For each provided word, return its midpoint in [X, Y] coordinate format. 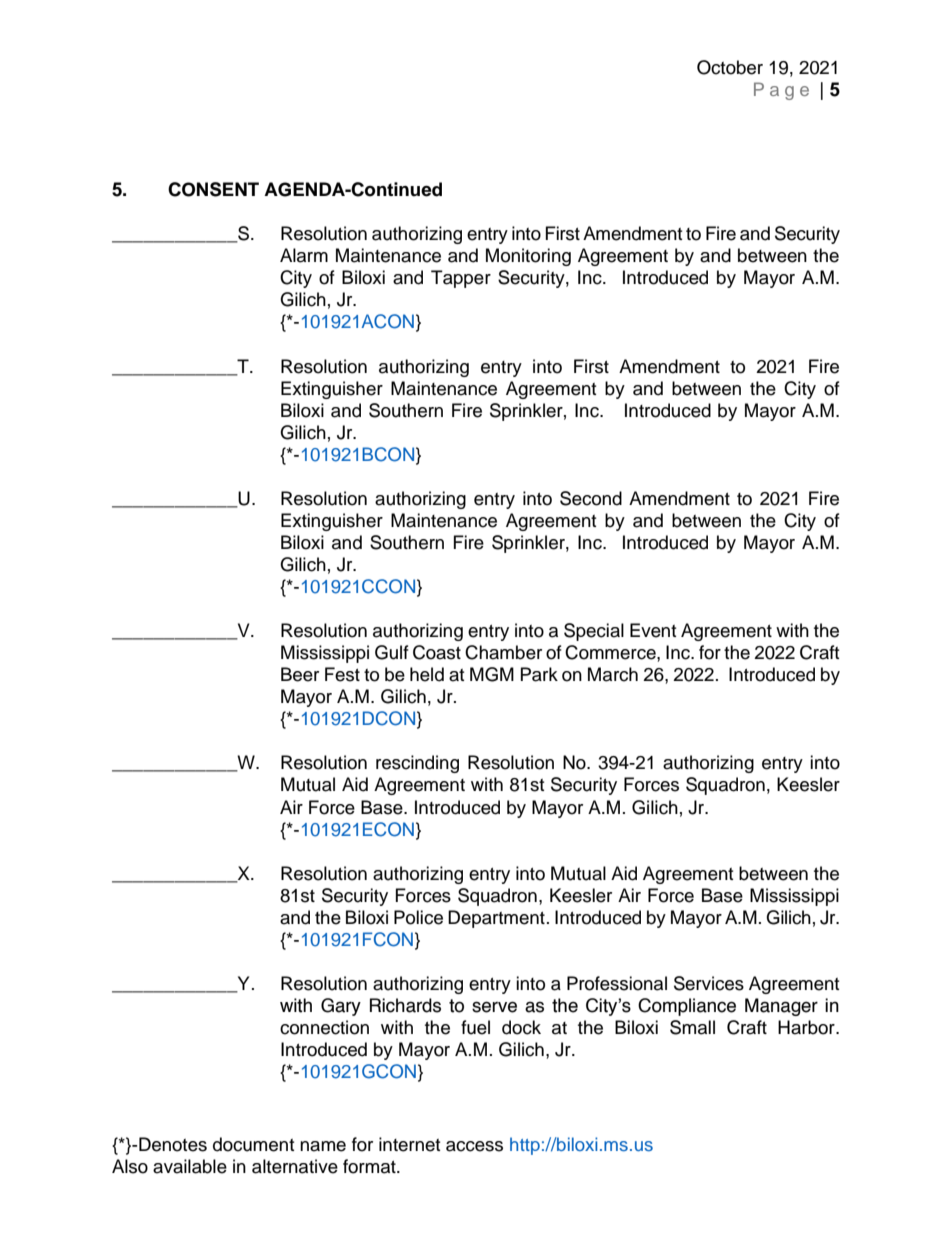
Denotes [173, 1144]
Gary [341, 1007]
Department [496, 919]
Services [709, 983]
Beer [300, 674]
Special [594, 632]
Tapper [461, 279]
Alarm [304, 255]
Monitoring [528, 257]
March [613, 674]
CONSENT [213, 189]
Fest [342, 674]
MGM [492, 674]
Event [653, 630]
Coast [437, 652]
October [730, 67]
